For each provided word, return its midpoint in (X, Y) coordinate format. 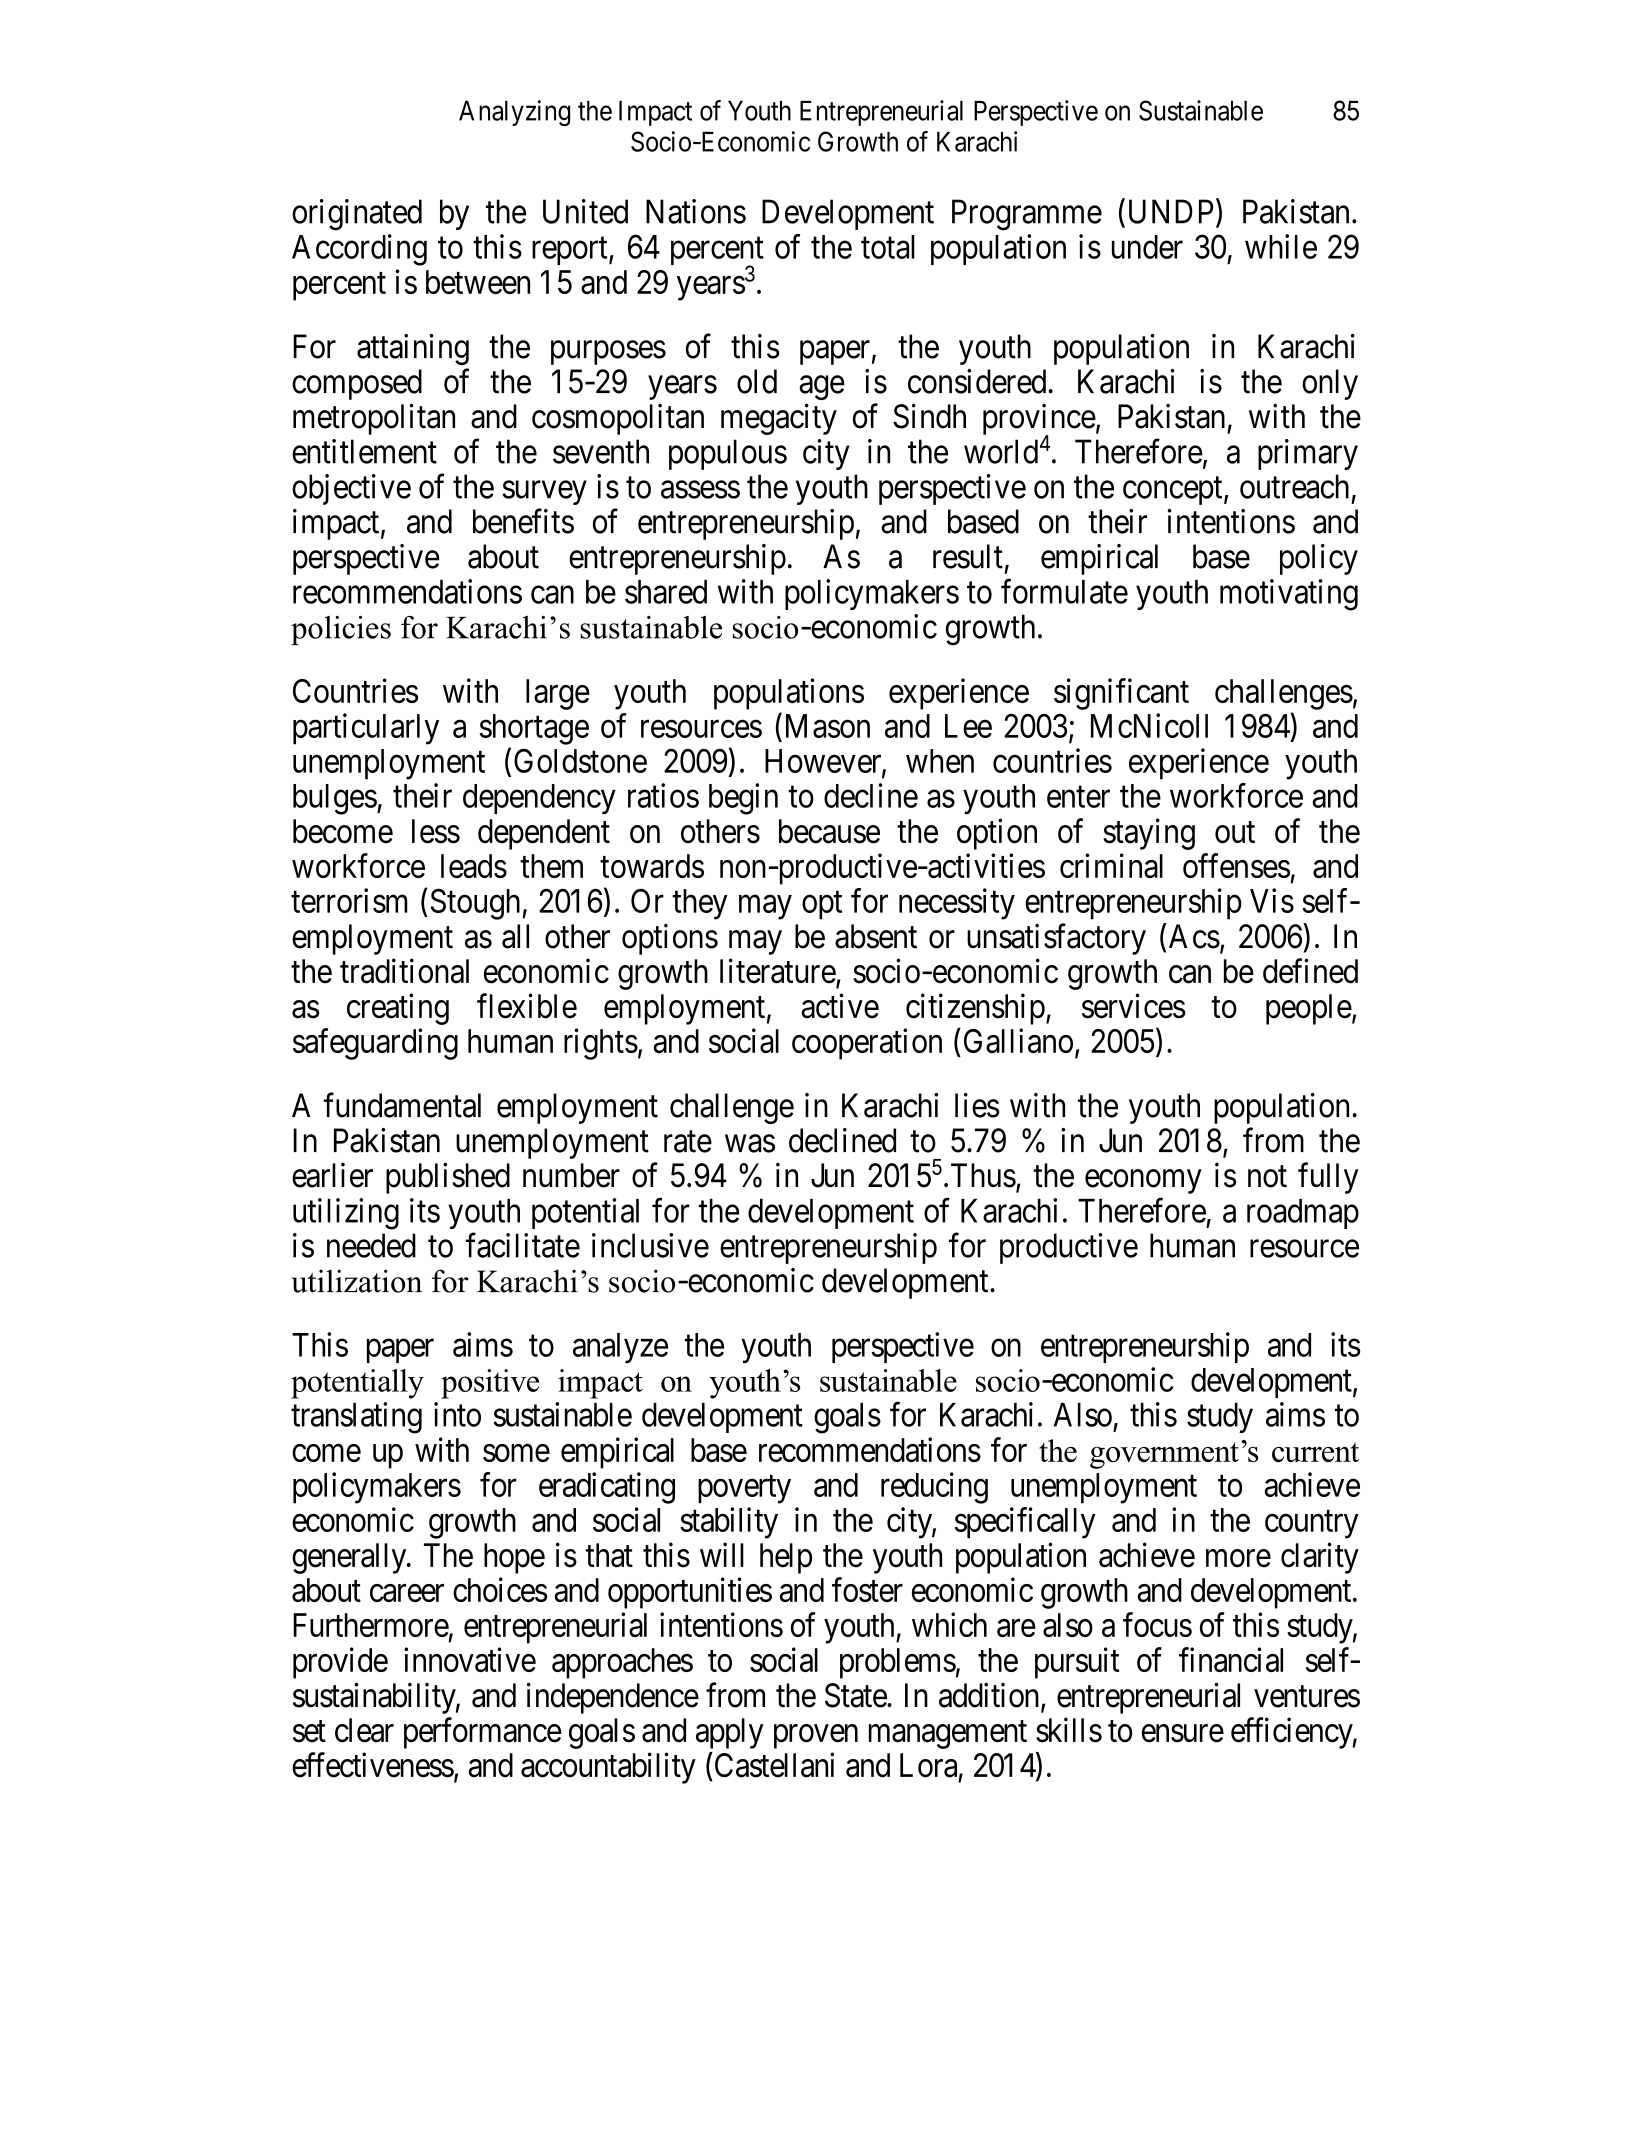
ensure (1183, 1734)
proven (816, 1737)
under (1147, 247)
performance (483, 1733)
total (888, 247)
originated (357, 215)
